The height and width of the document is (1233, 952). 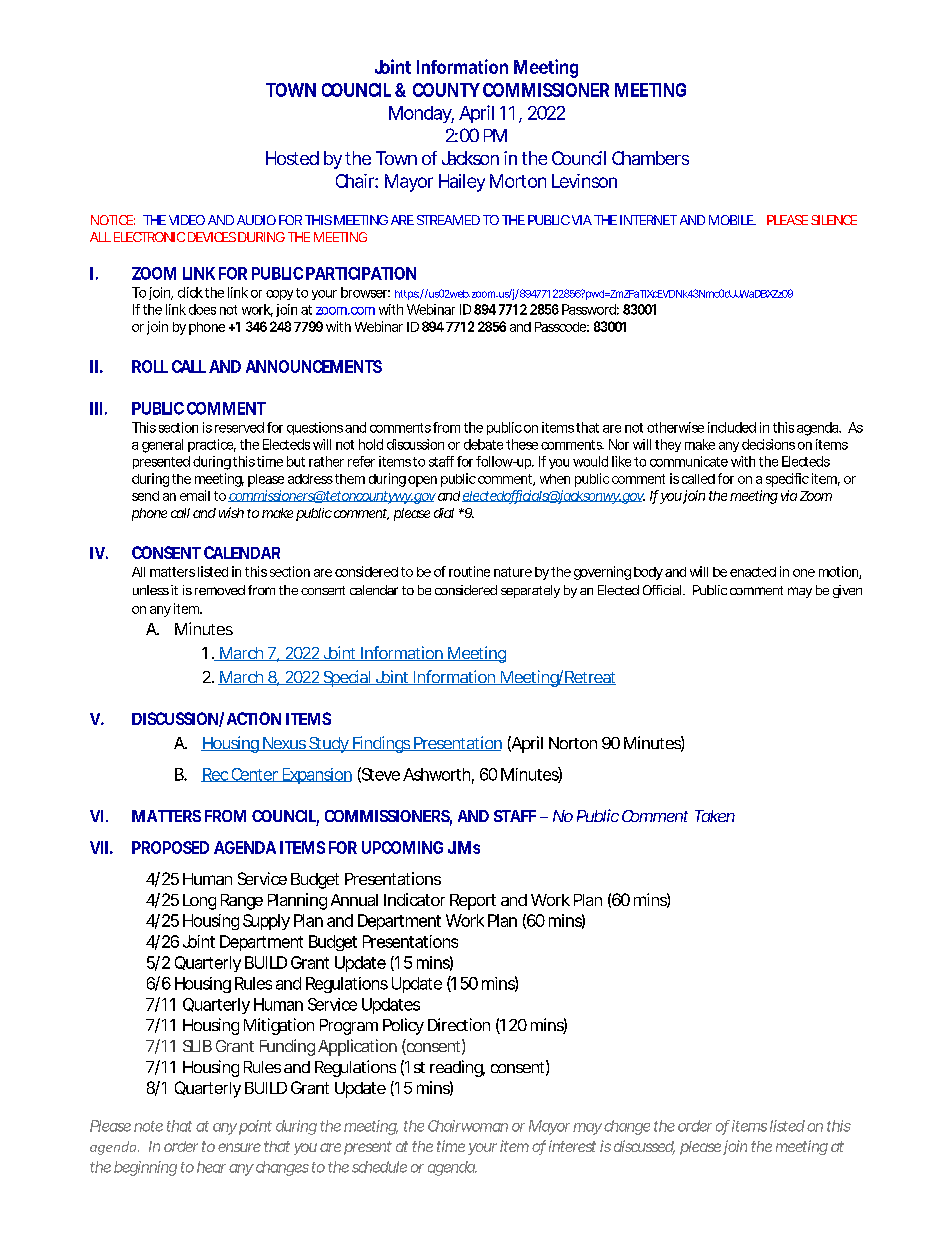 What do you see at coordinates (187, 220) in the document?
I see `VIDEO` at bounding box center [187, 220].
